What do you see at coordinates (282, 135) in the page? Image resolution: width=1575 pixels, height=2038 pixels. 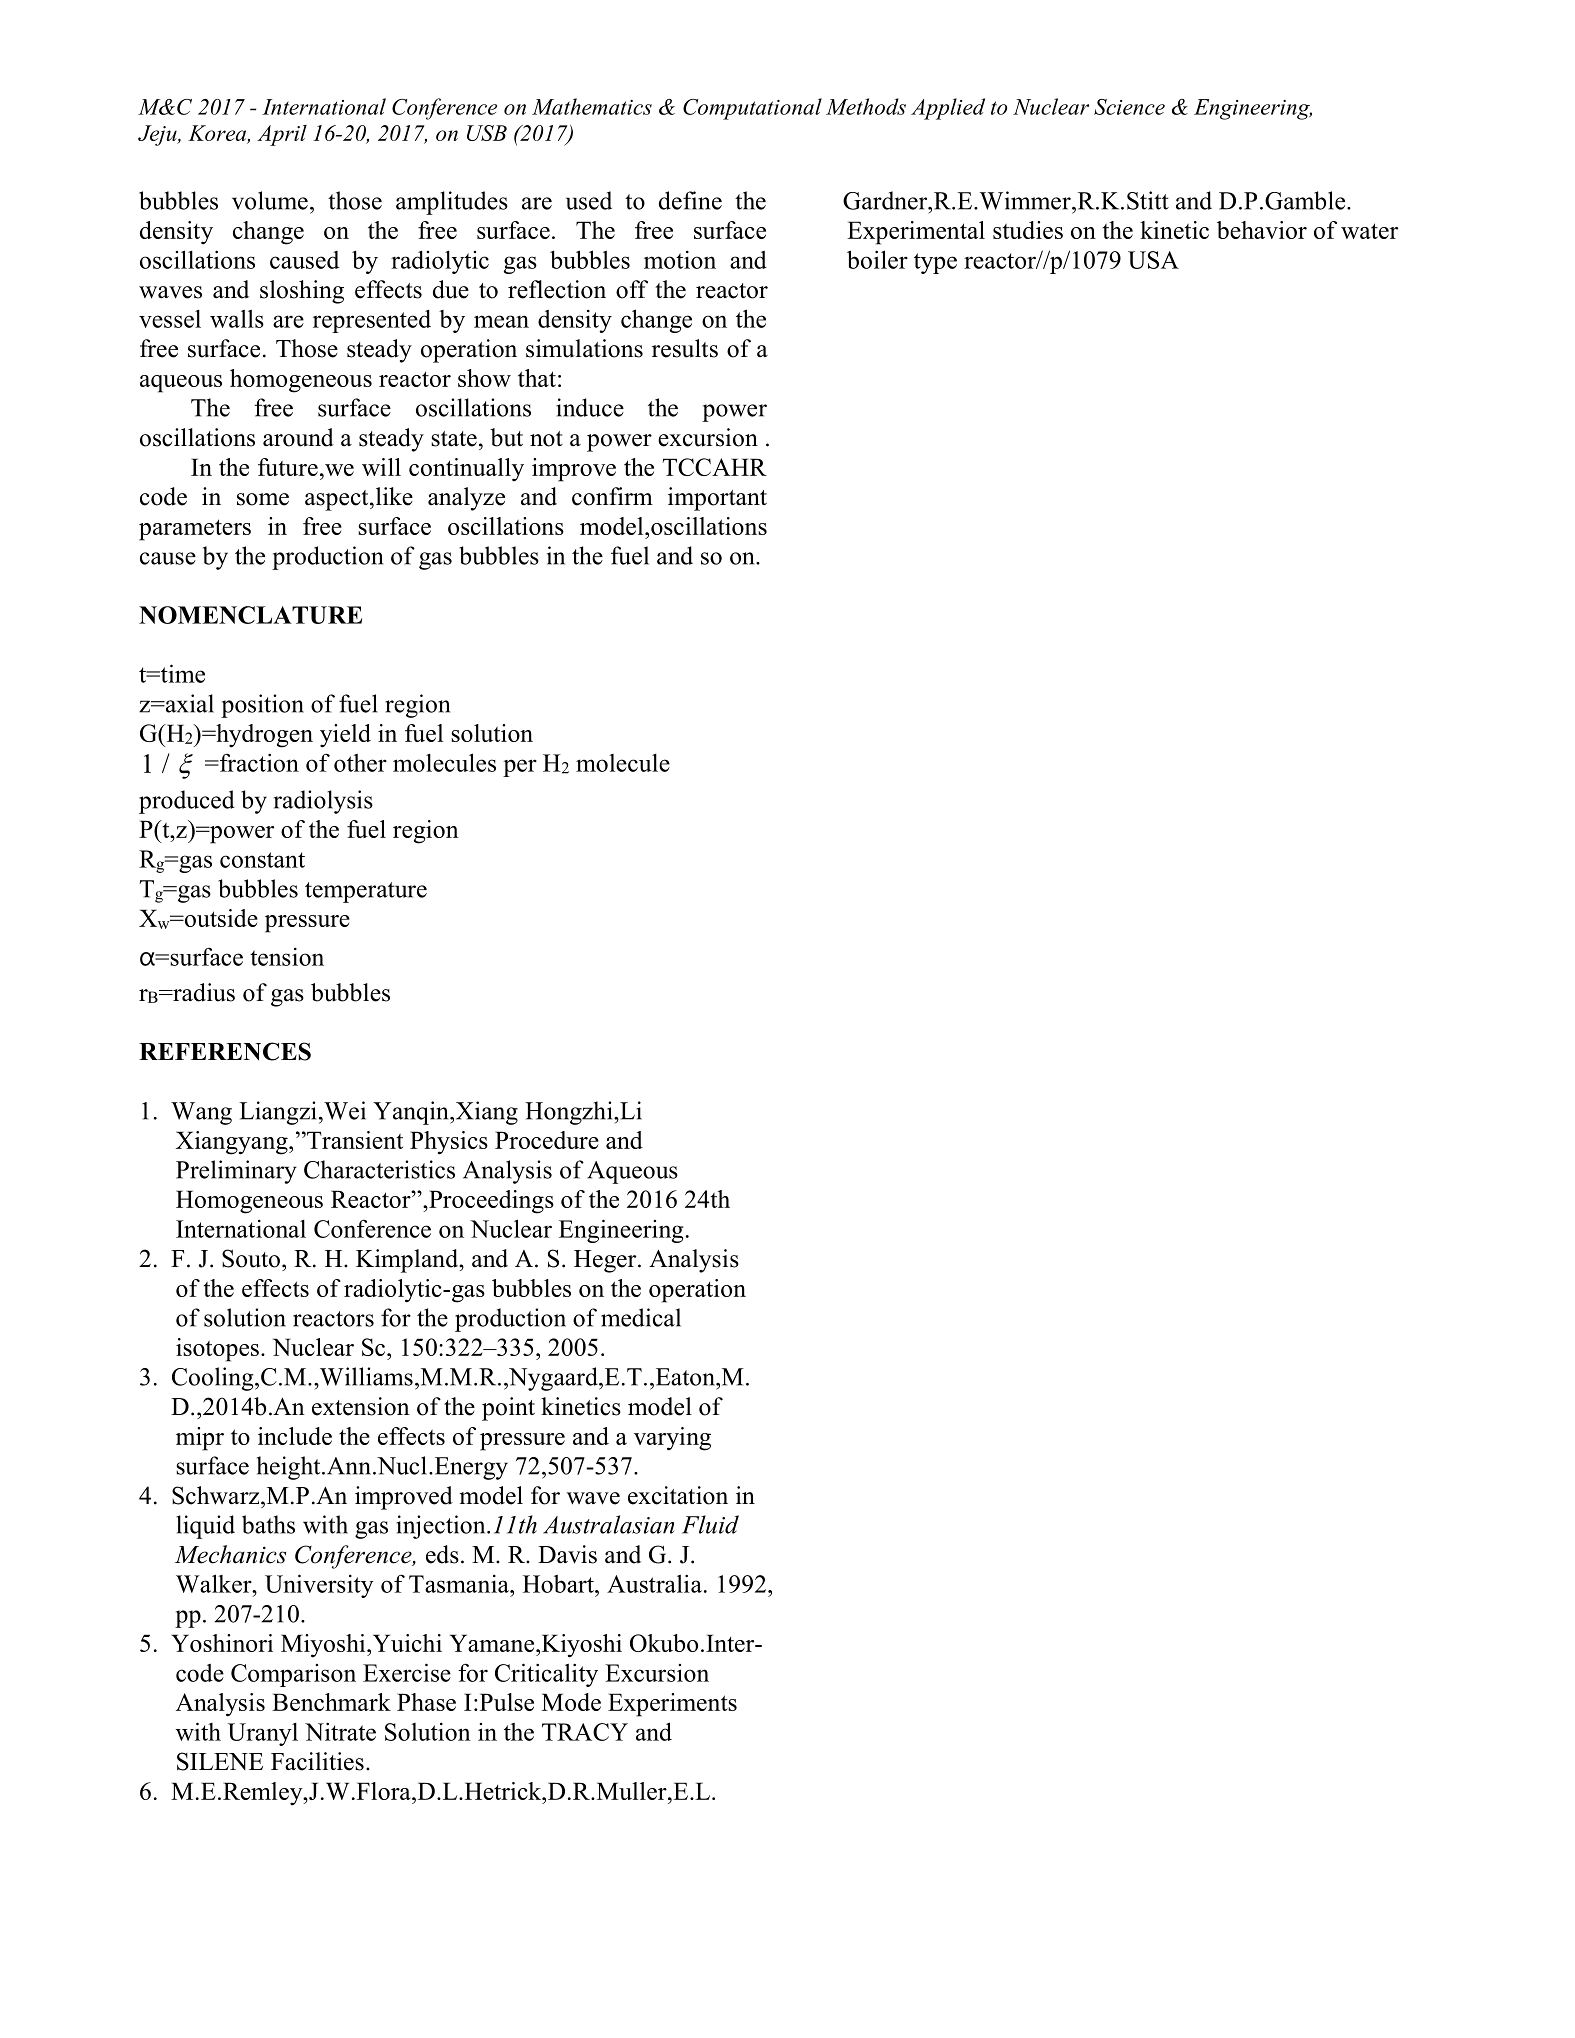 I see `April` at bounding box center [282, 135].
